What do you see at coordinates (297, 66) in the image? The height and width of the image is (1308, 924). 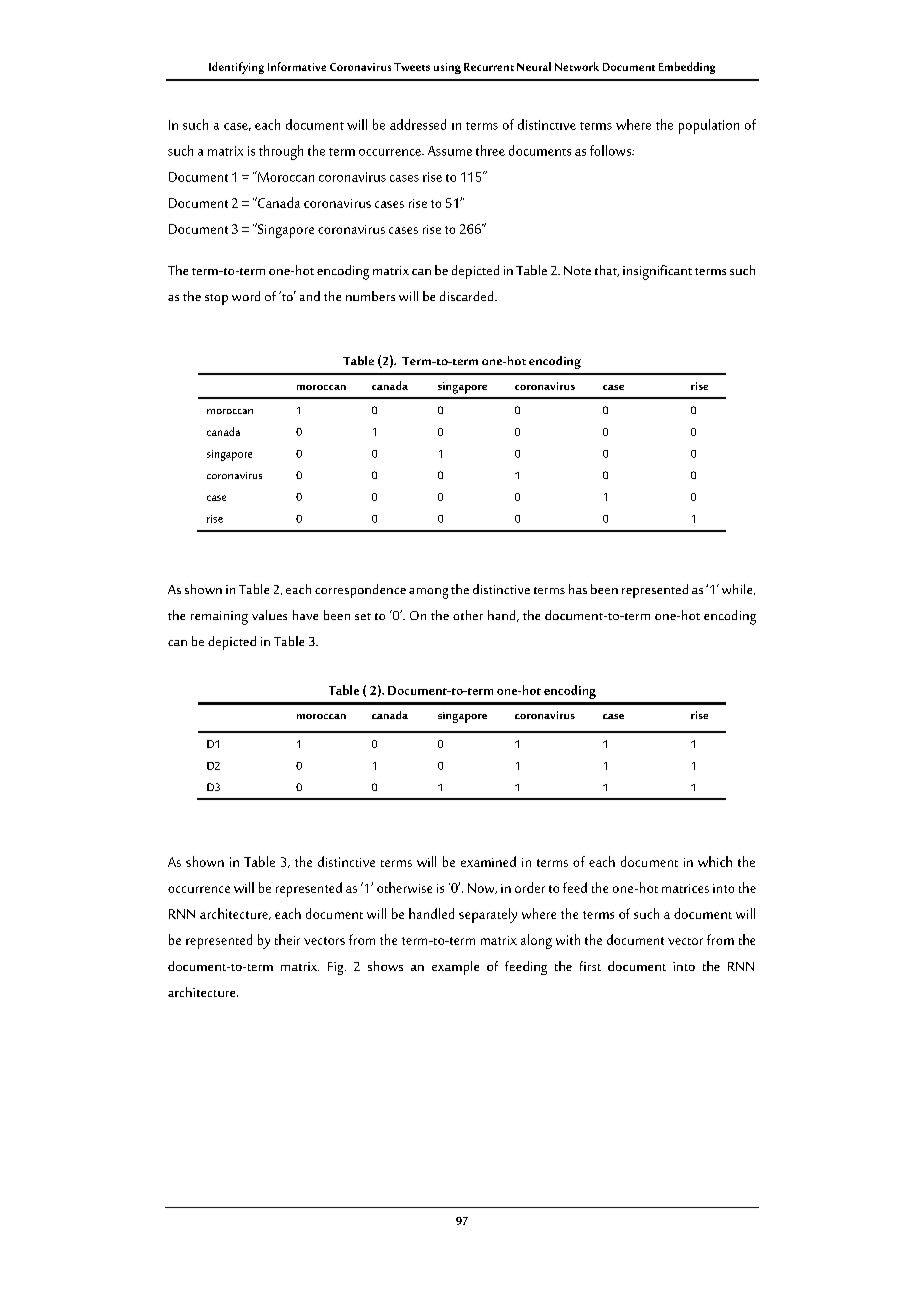 I see `Informative` at bounding box center [297, 66].
